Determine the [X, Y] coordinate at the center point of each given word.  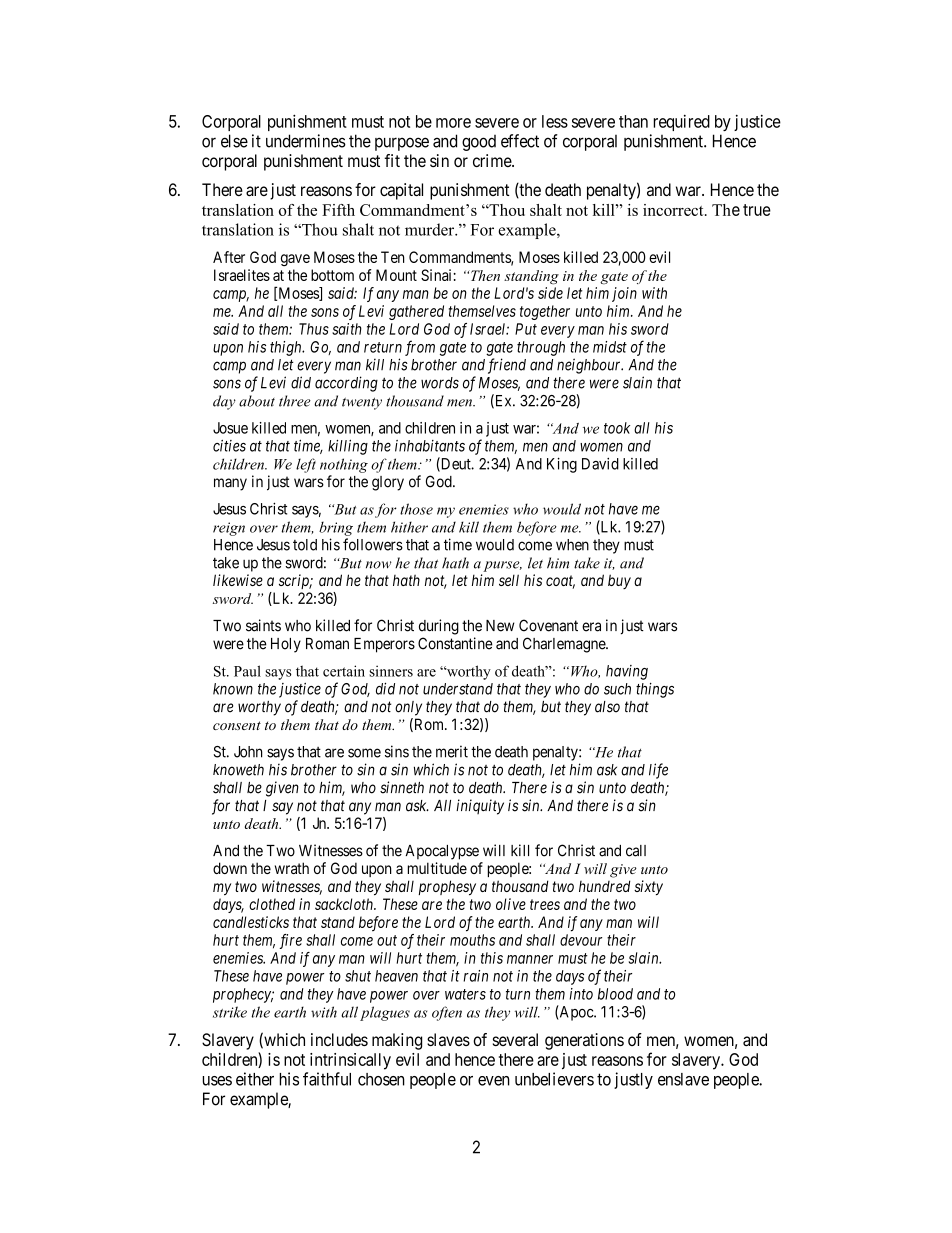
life [658, 771]
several [515, 1039]
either [255, 1079]
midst [610, 347]
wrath [292, 868]
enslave [683, 1079]
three [295, 401]
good [479, 143]
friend [507, 366]
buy [619, 581]
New [500, 626]
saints [263, 625]
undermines [306, 141]
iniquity [480, 807]
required [681, 123]
